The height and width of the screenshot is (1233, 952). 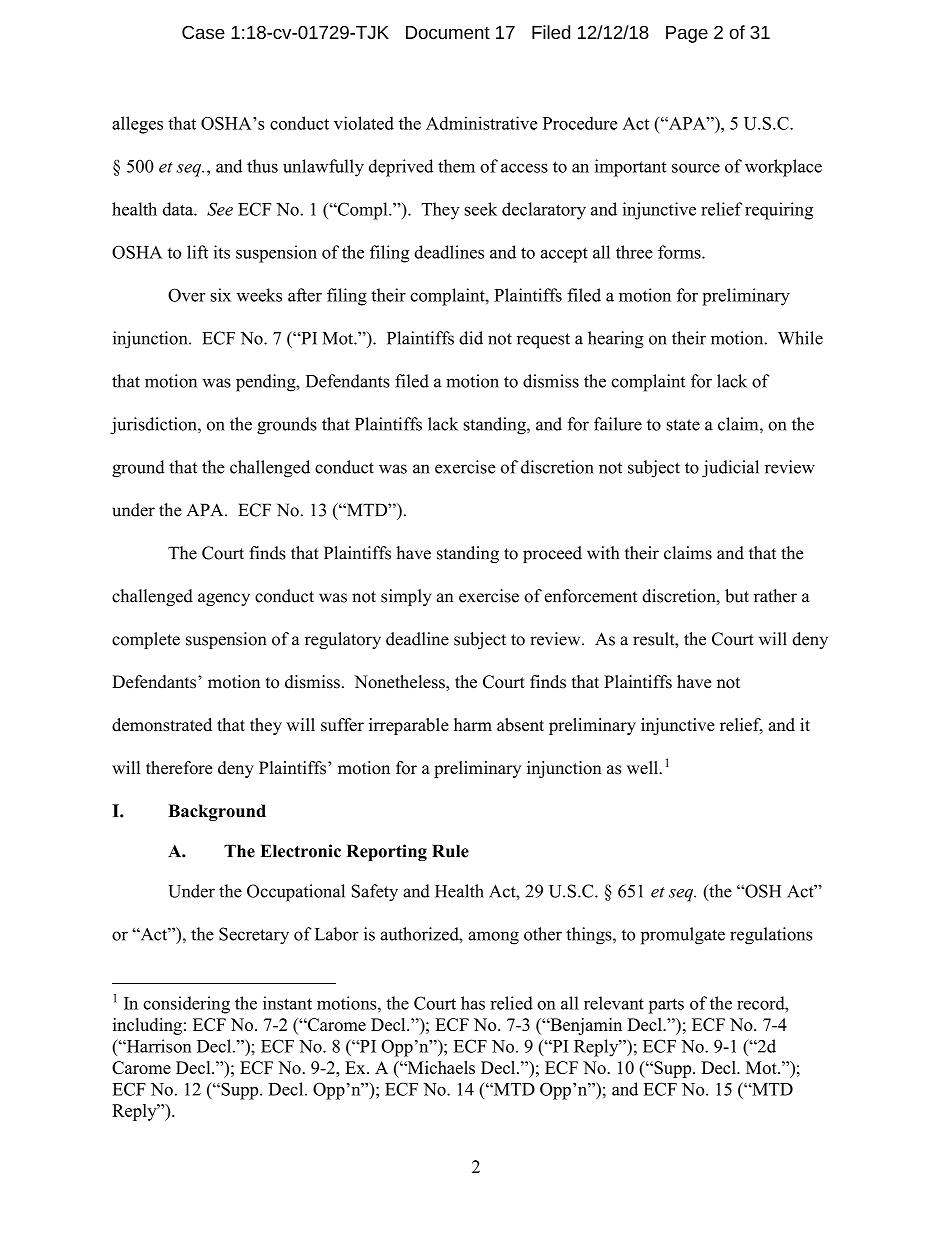 What do you see at coordinates (186, 1005) in the screenshot?
I see `considering` at bounding box center [186, 1005].
